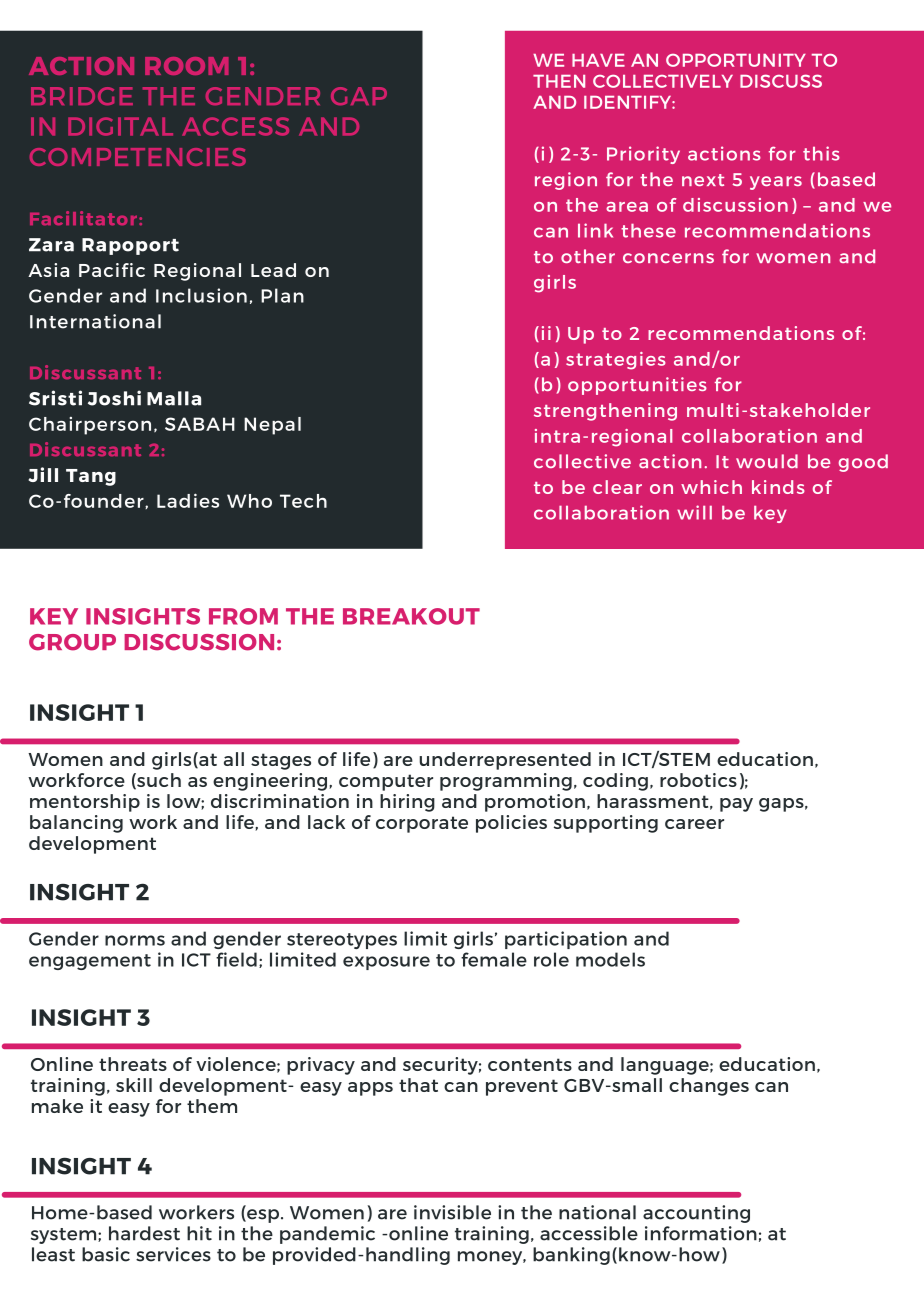 This screenshot has height=1308, width=924. I want to click on balancing, so click(76, 824).
